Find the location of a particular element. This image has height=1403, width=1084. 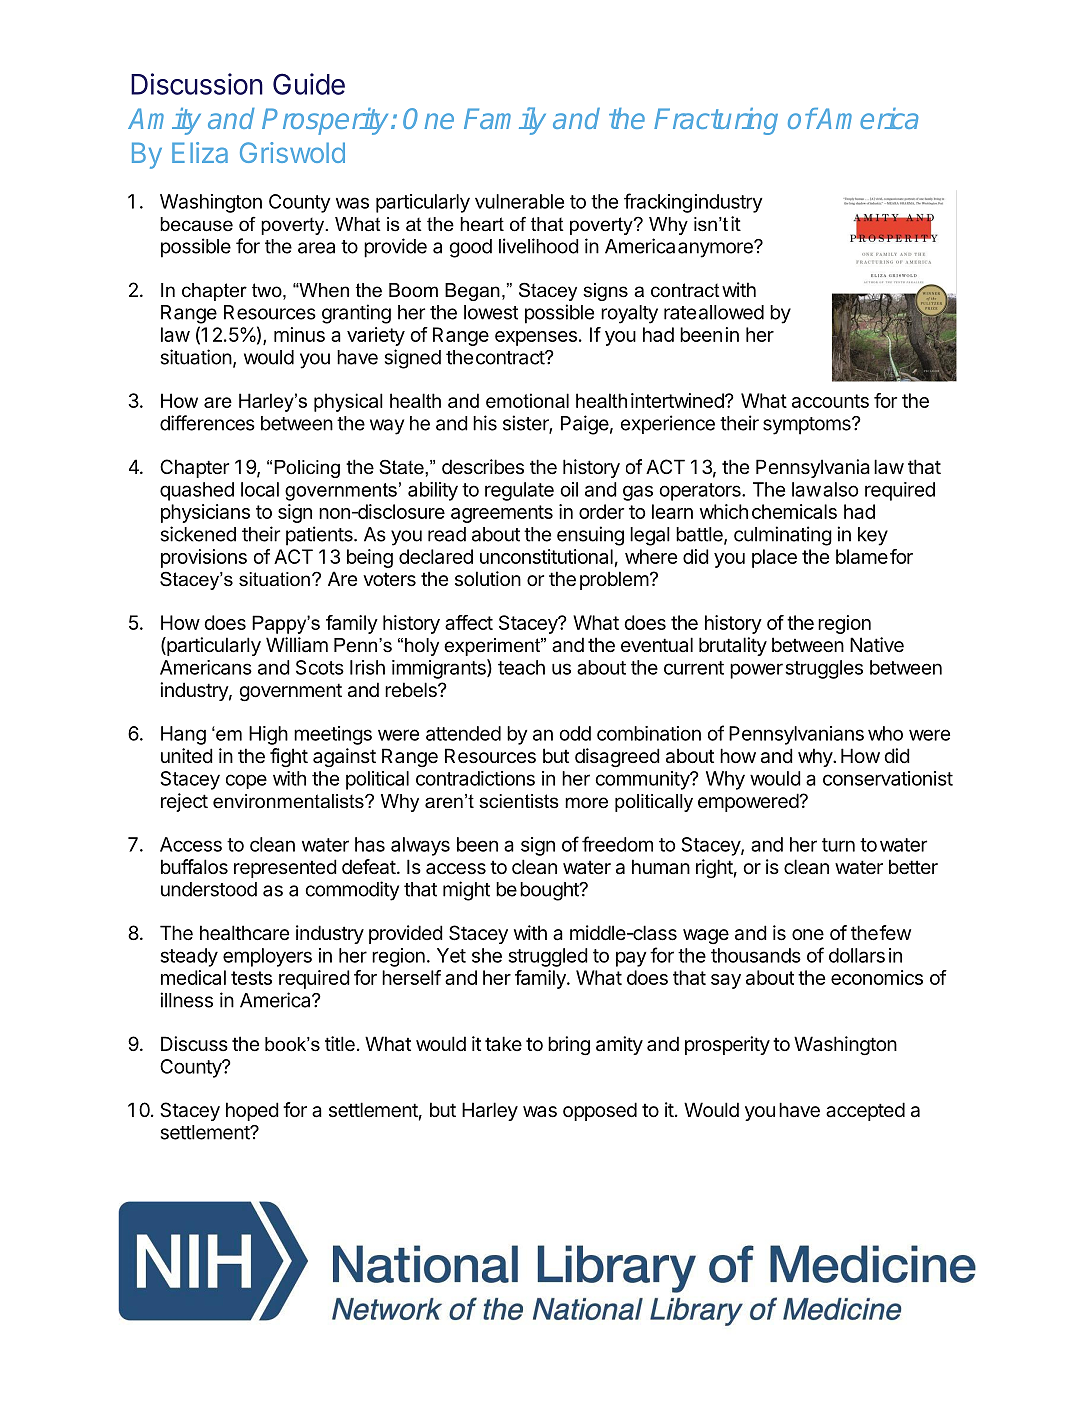

William is located at coordinates (297, 645).
